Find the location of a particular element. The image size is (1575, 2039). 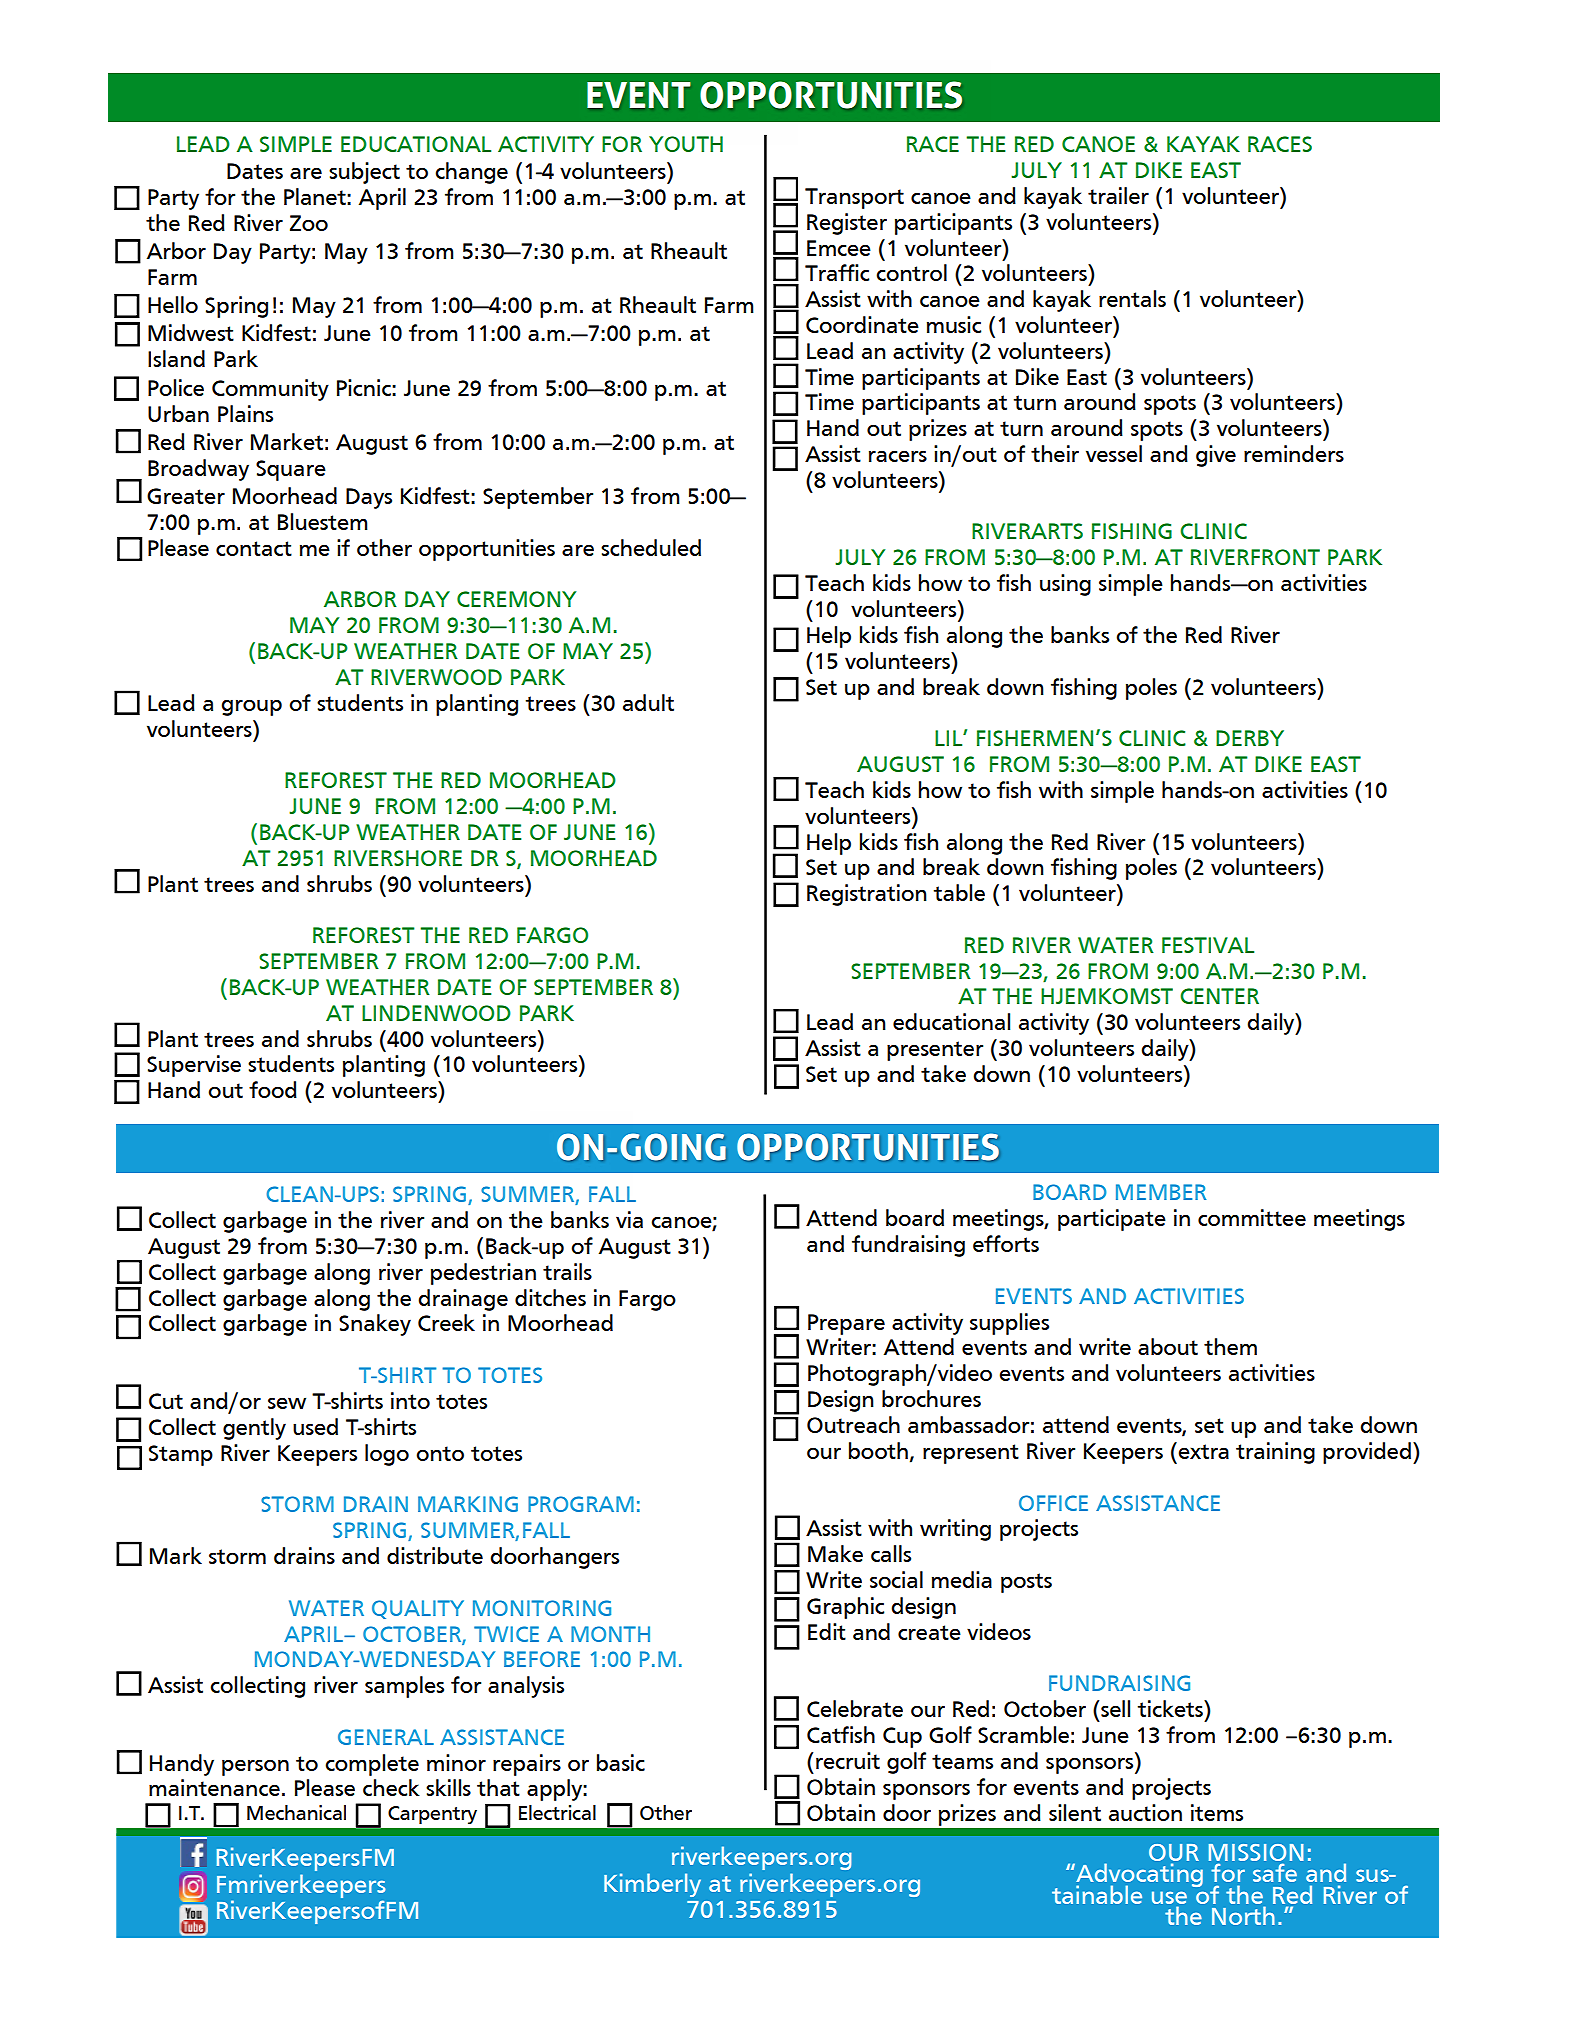

used is located at coordinates (315, 1426).
